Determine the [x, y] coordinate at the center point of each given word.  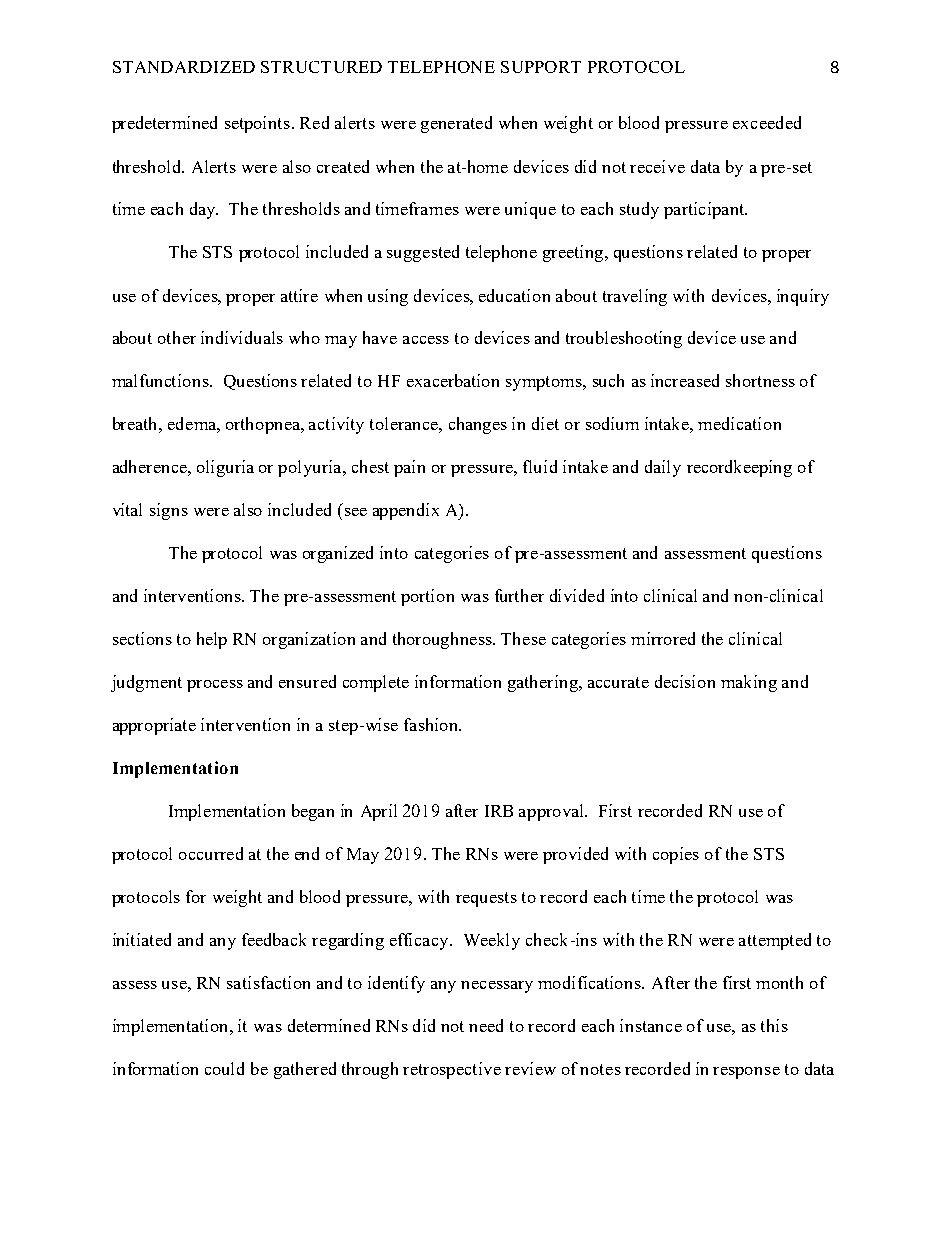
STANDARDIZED [184, 67]
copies [676, 855]
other [177, 337]
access [426, 340]
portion [427, 597]
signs [169, 511]
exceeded [767, 122]
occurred [211, 853]
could [224, 1068]
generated [456, 124]
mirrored [663, 638]
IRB [499, 811]
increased [685, 380]
